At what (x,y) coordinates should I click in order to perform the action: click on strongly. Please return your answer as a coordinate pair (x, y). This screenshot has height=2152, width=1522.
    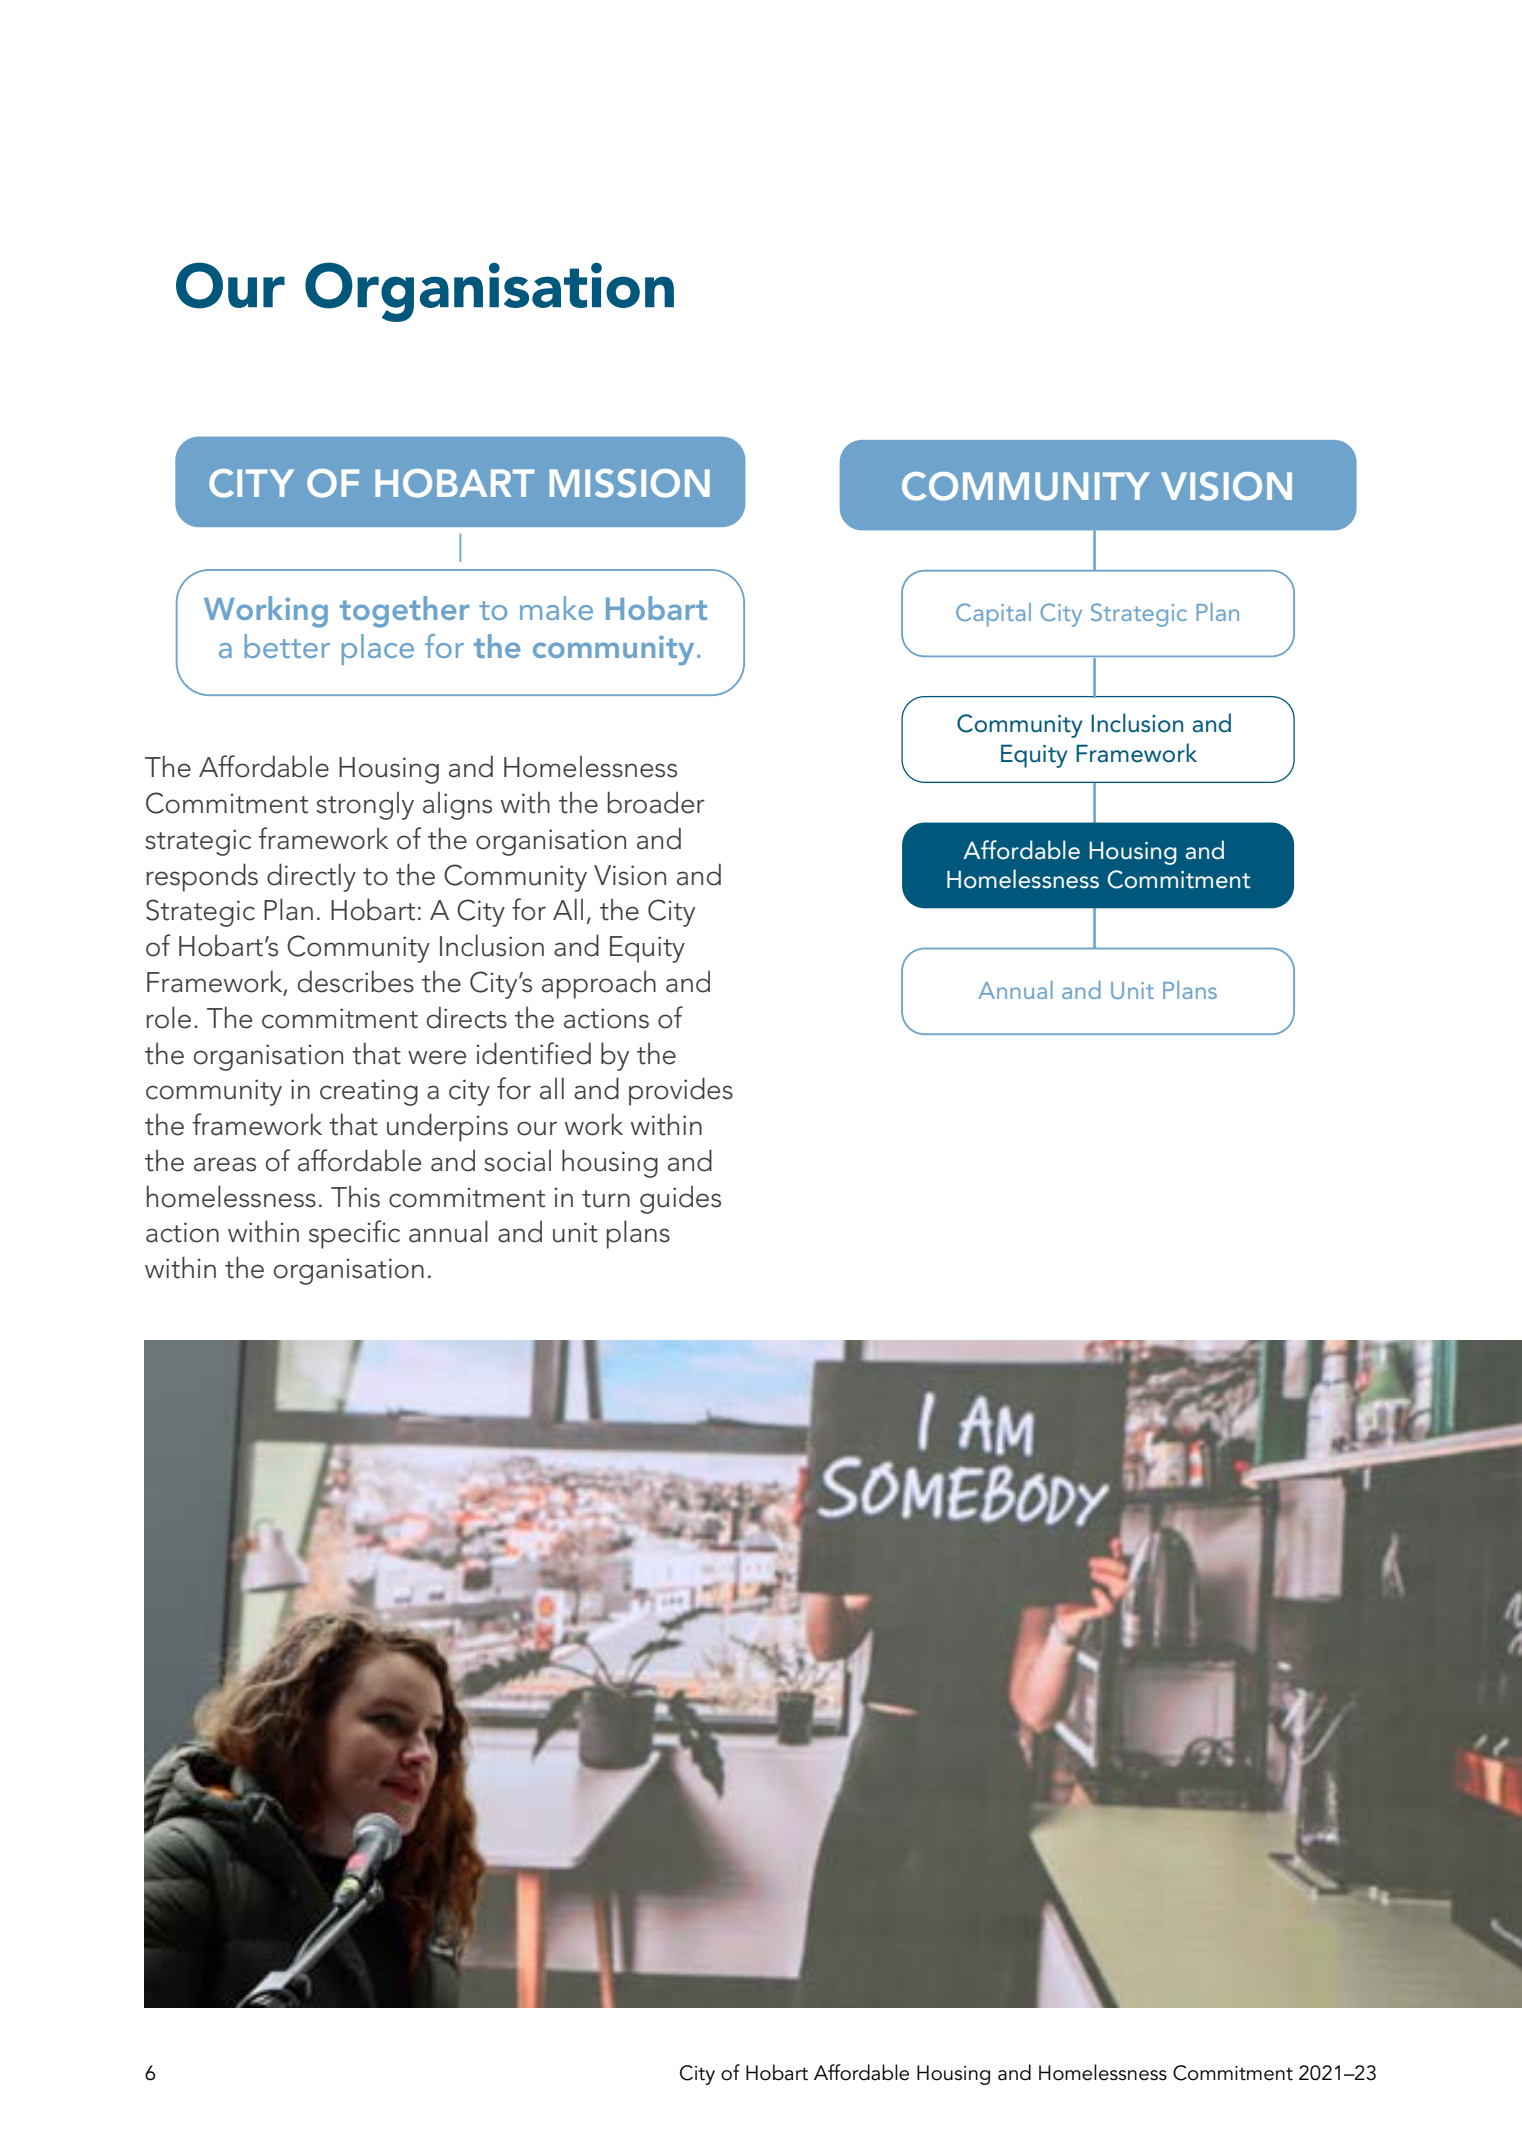
    Looking at the image, I should click on (365, 806).
